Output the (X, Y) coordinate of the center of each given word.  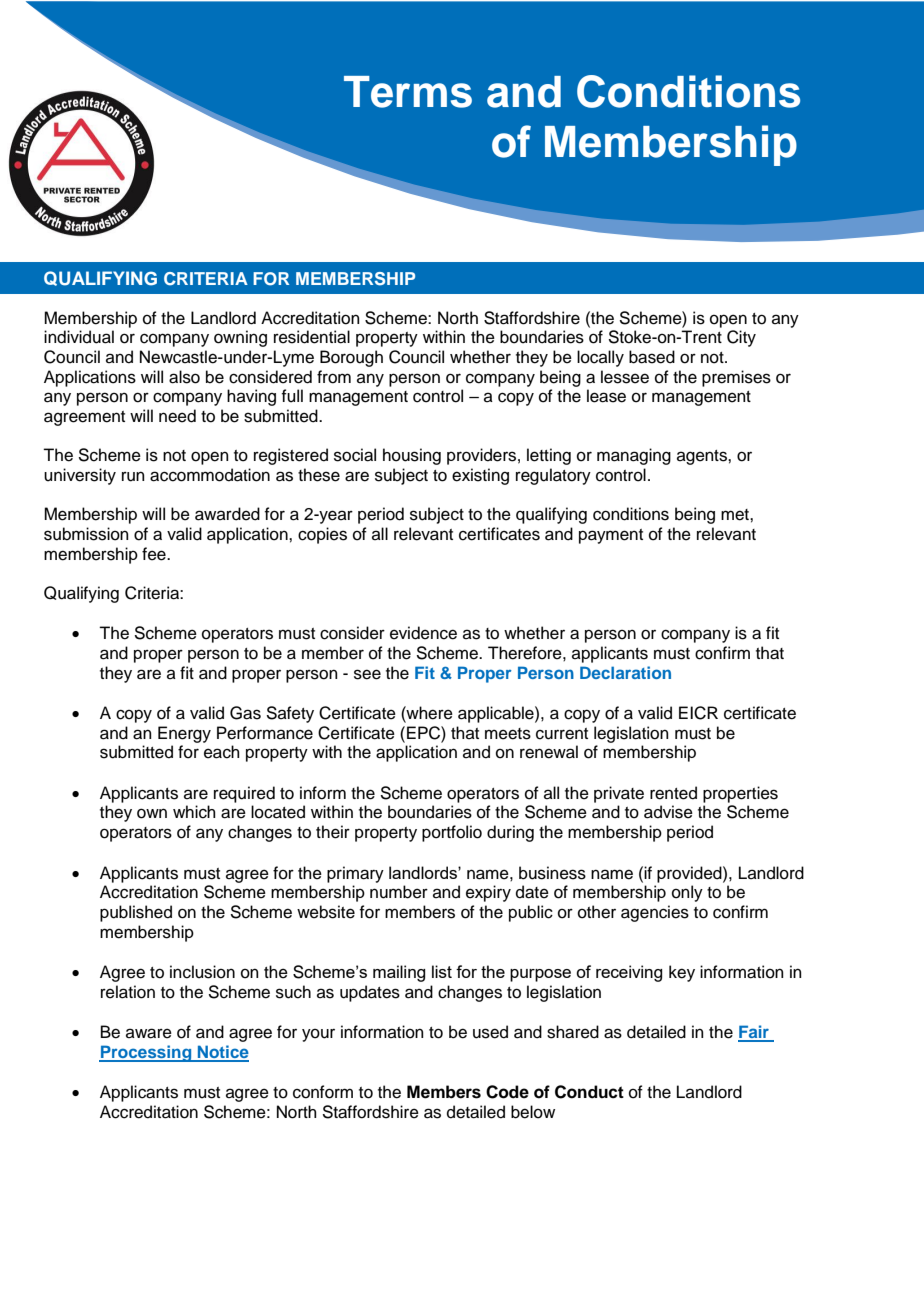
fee (155, 554)
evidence (423, 633)
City (741, 338)
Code (507, 1092)
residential (312, 337)
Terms (408, 92)
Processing (146, 1053)
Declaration (625, 672)
